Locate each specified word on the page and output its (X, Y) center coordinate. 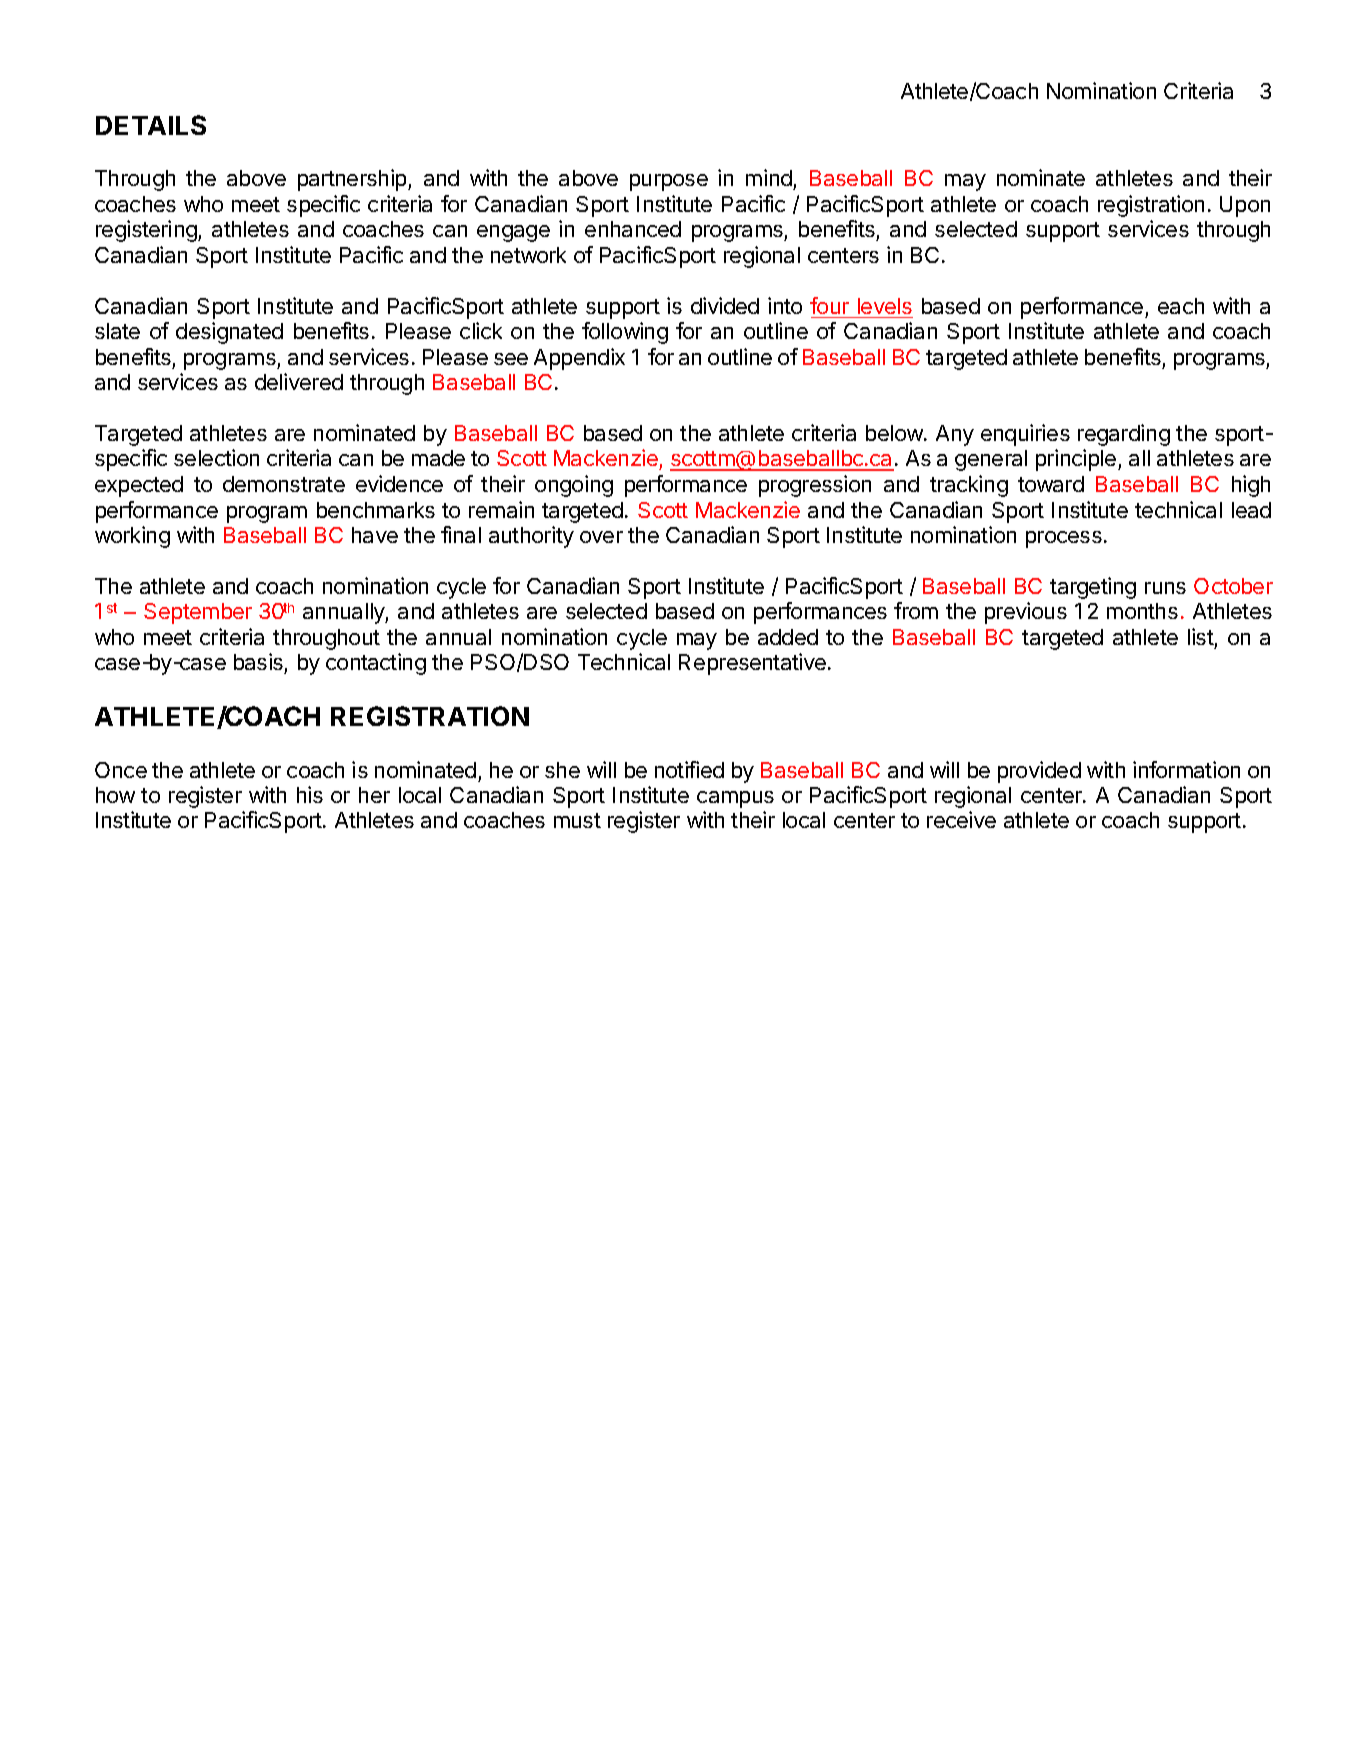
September (198, 613)
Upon (1245, 206)
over (601, 537)
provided (1039, 772)
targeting (1093, 588)
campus (735, 799)
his (310, 794)
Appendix (579, 359)
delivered (299, 381)
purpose (669, 182)
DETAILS (151, 125)
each (1181, 306)
